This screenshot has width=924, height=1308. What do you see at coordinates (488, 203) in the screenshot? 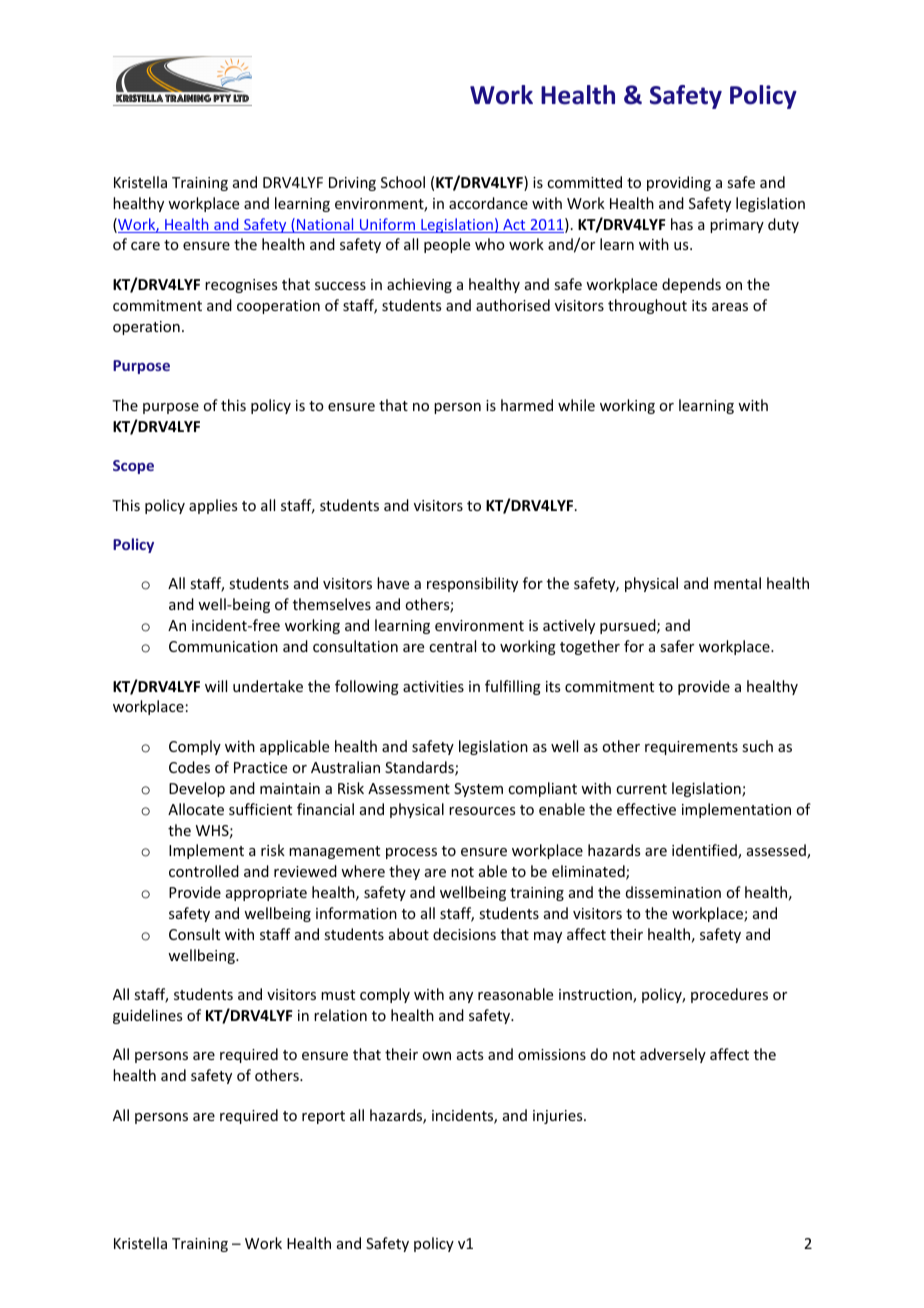
I see `accordance` at bounding box center [488, 203].
